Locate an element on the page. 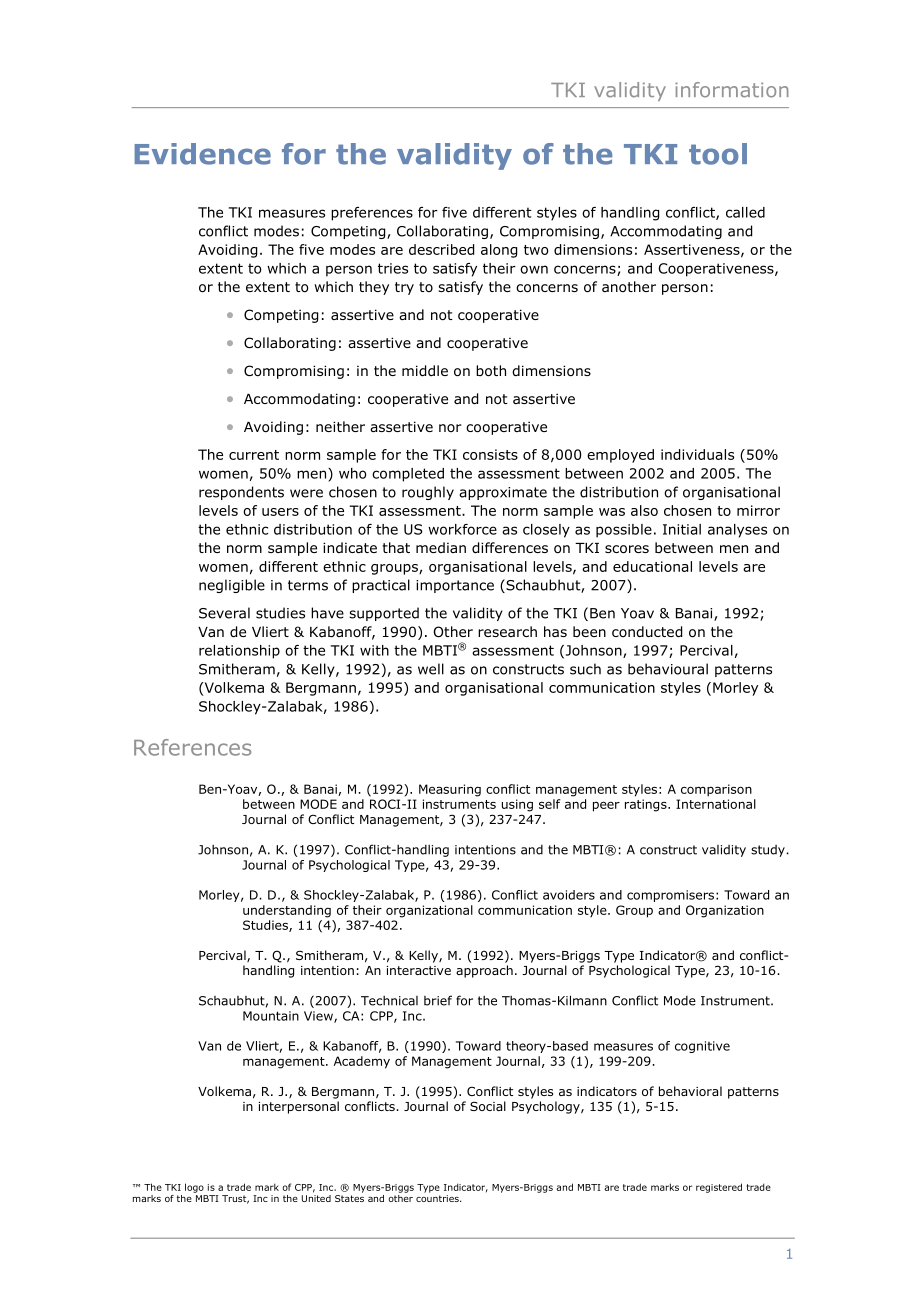 This image has height=1308, width=924. United is located at coordinates (316, 1197).
